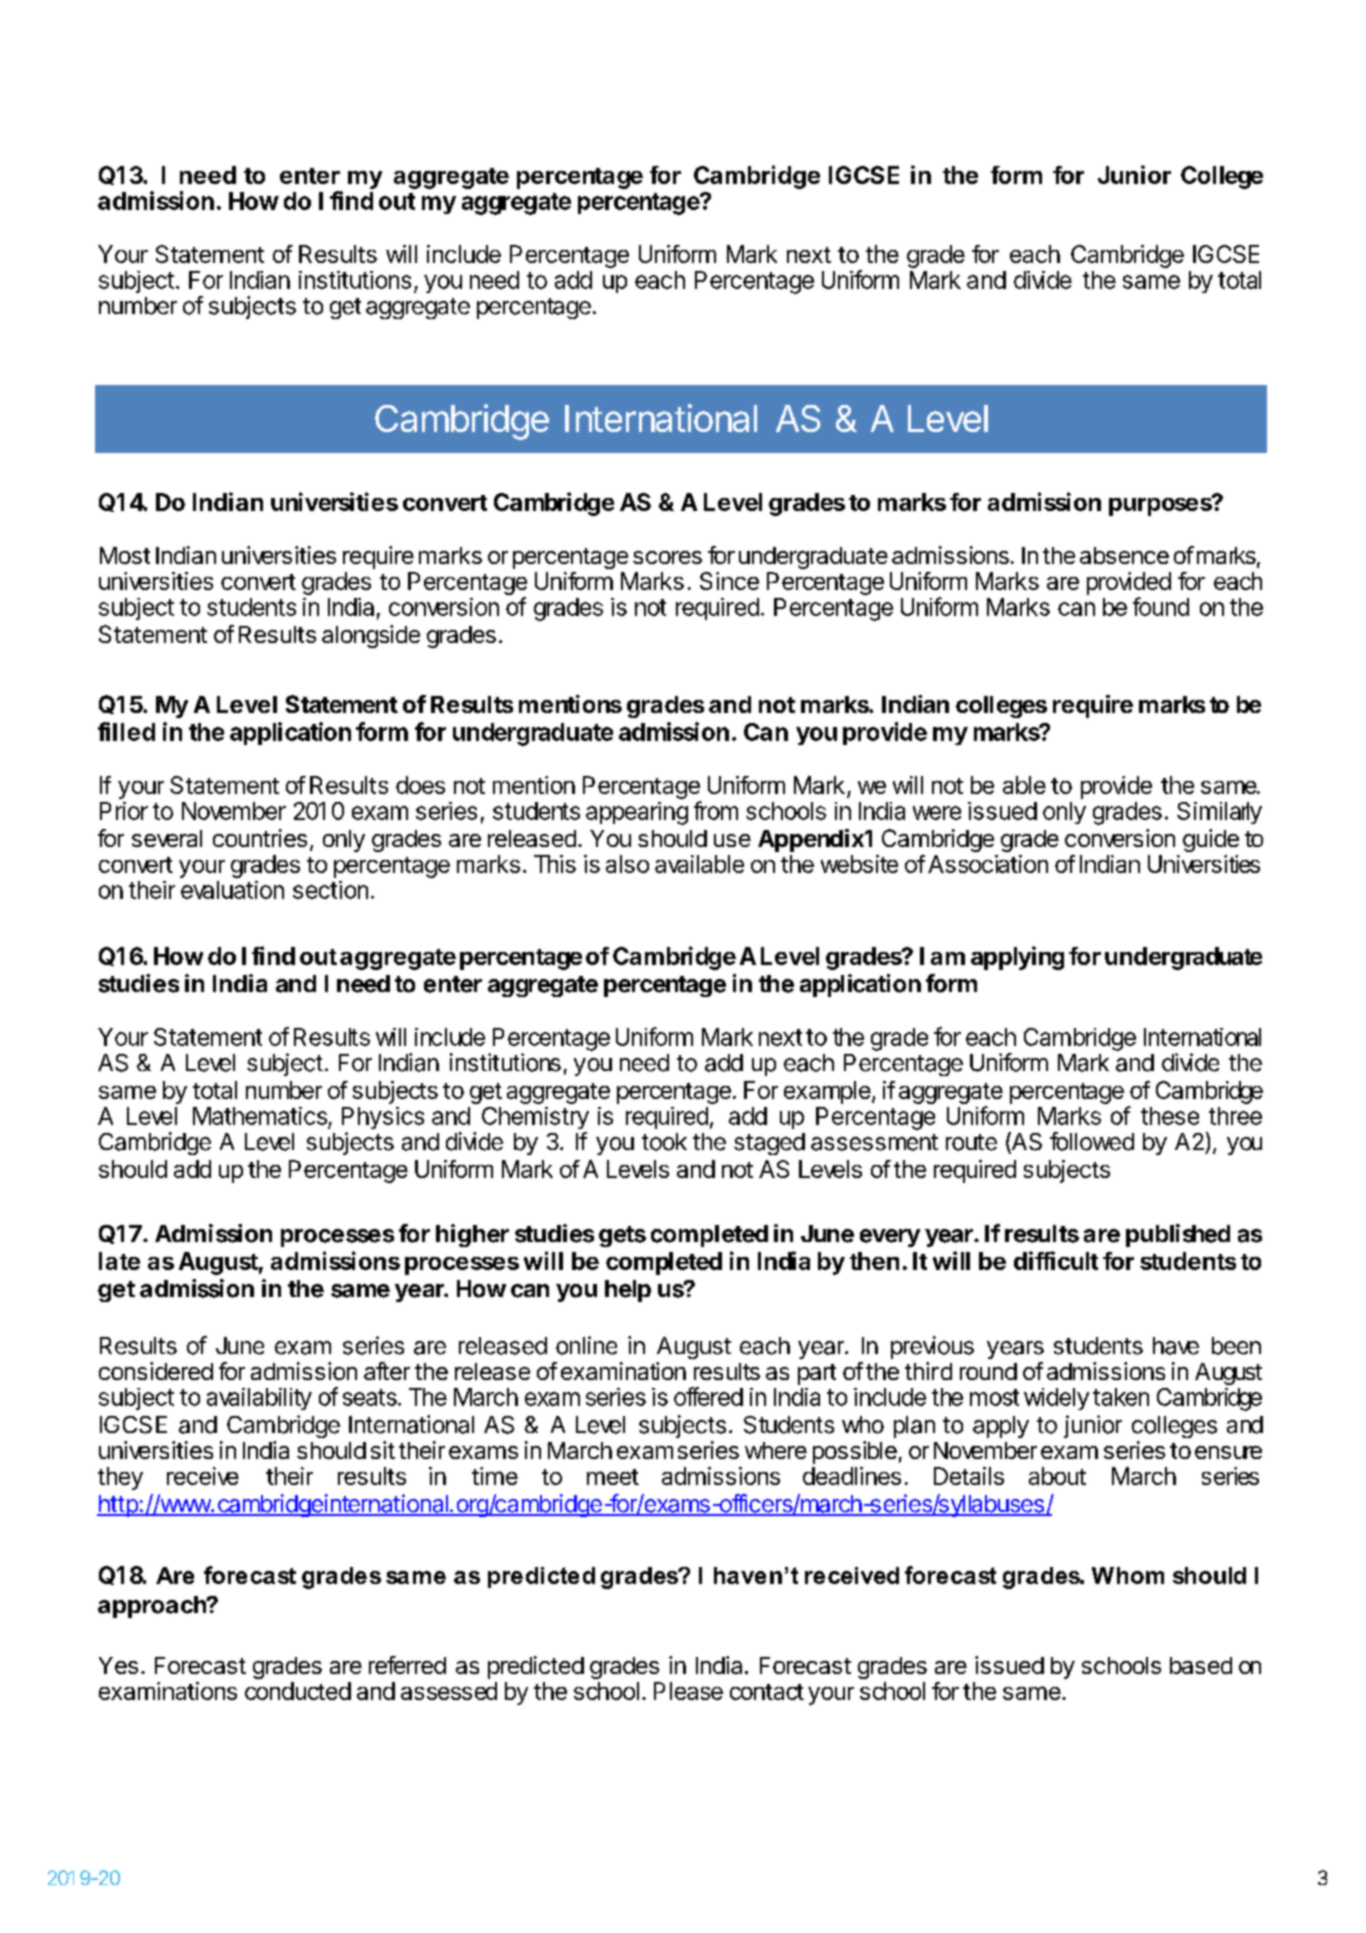 This screenshot has height=1933, width=1366. Describe the element at coordinates (667, 557) in the screenshot. I see `scores` at that location.
